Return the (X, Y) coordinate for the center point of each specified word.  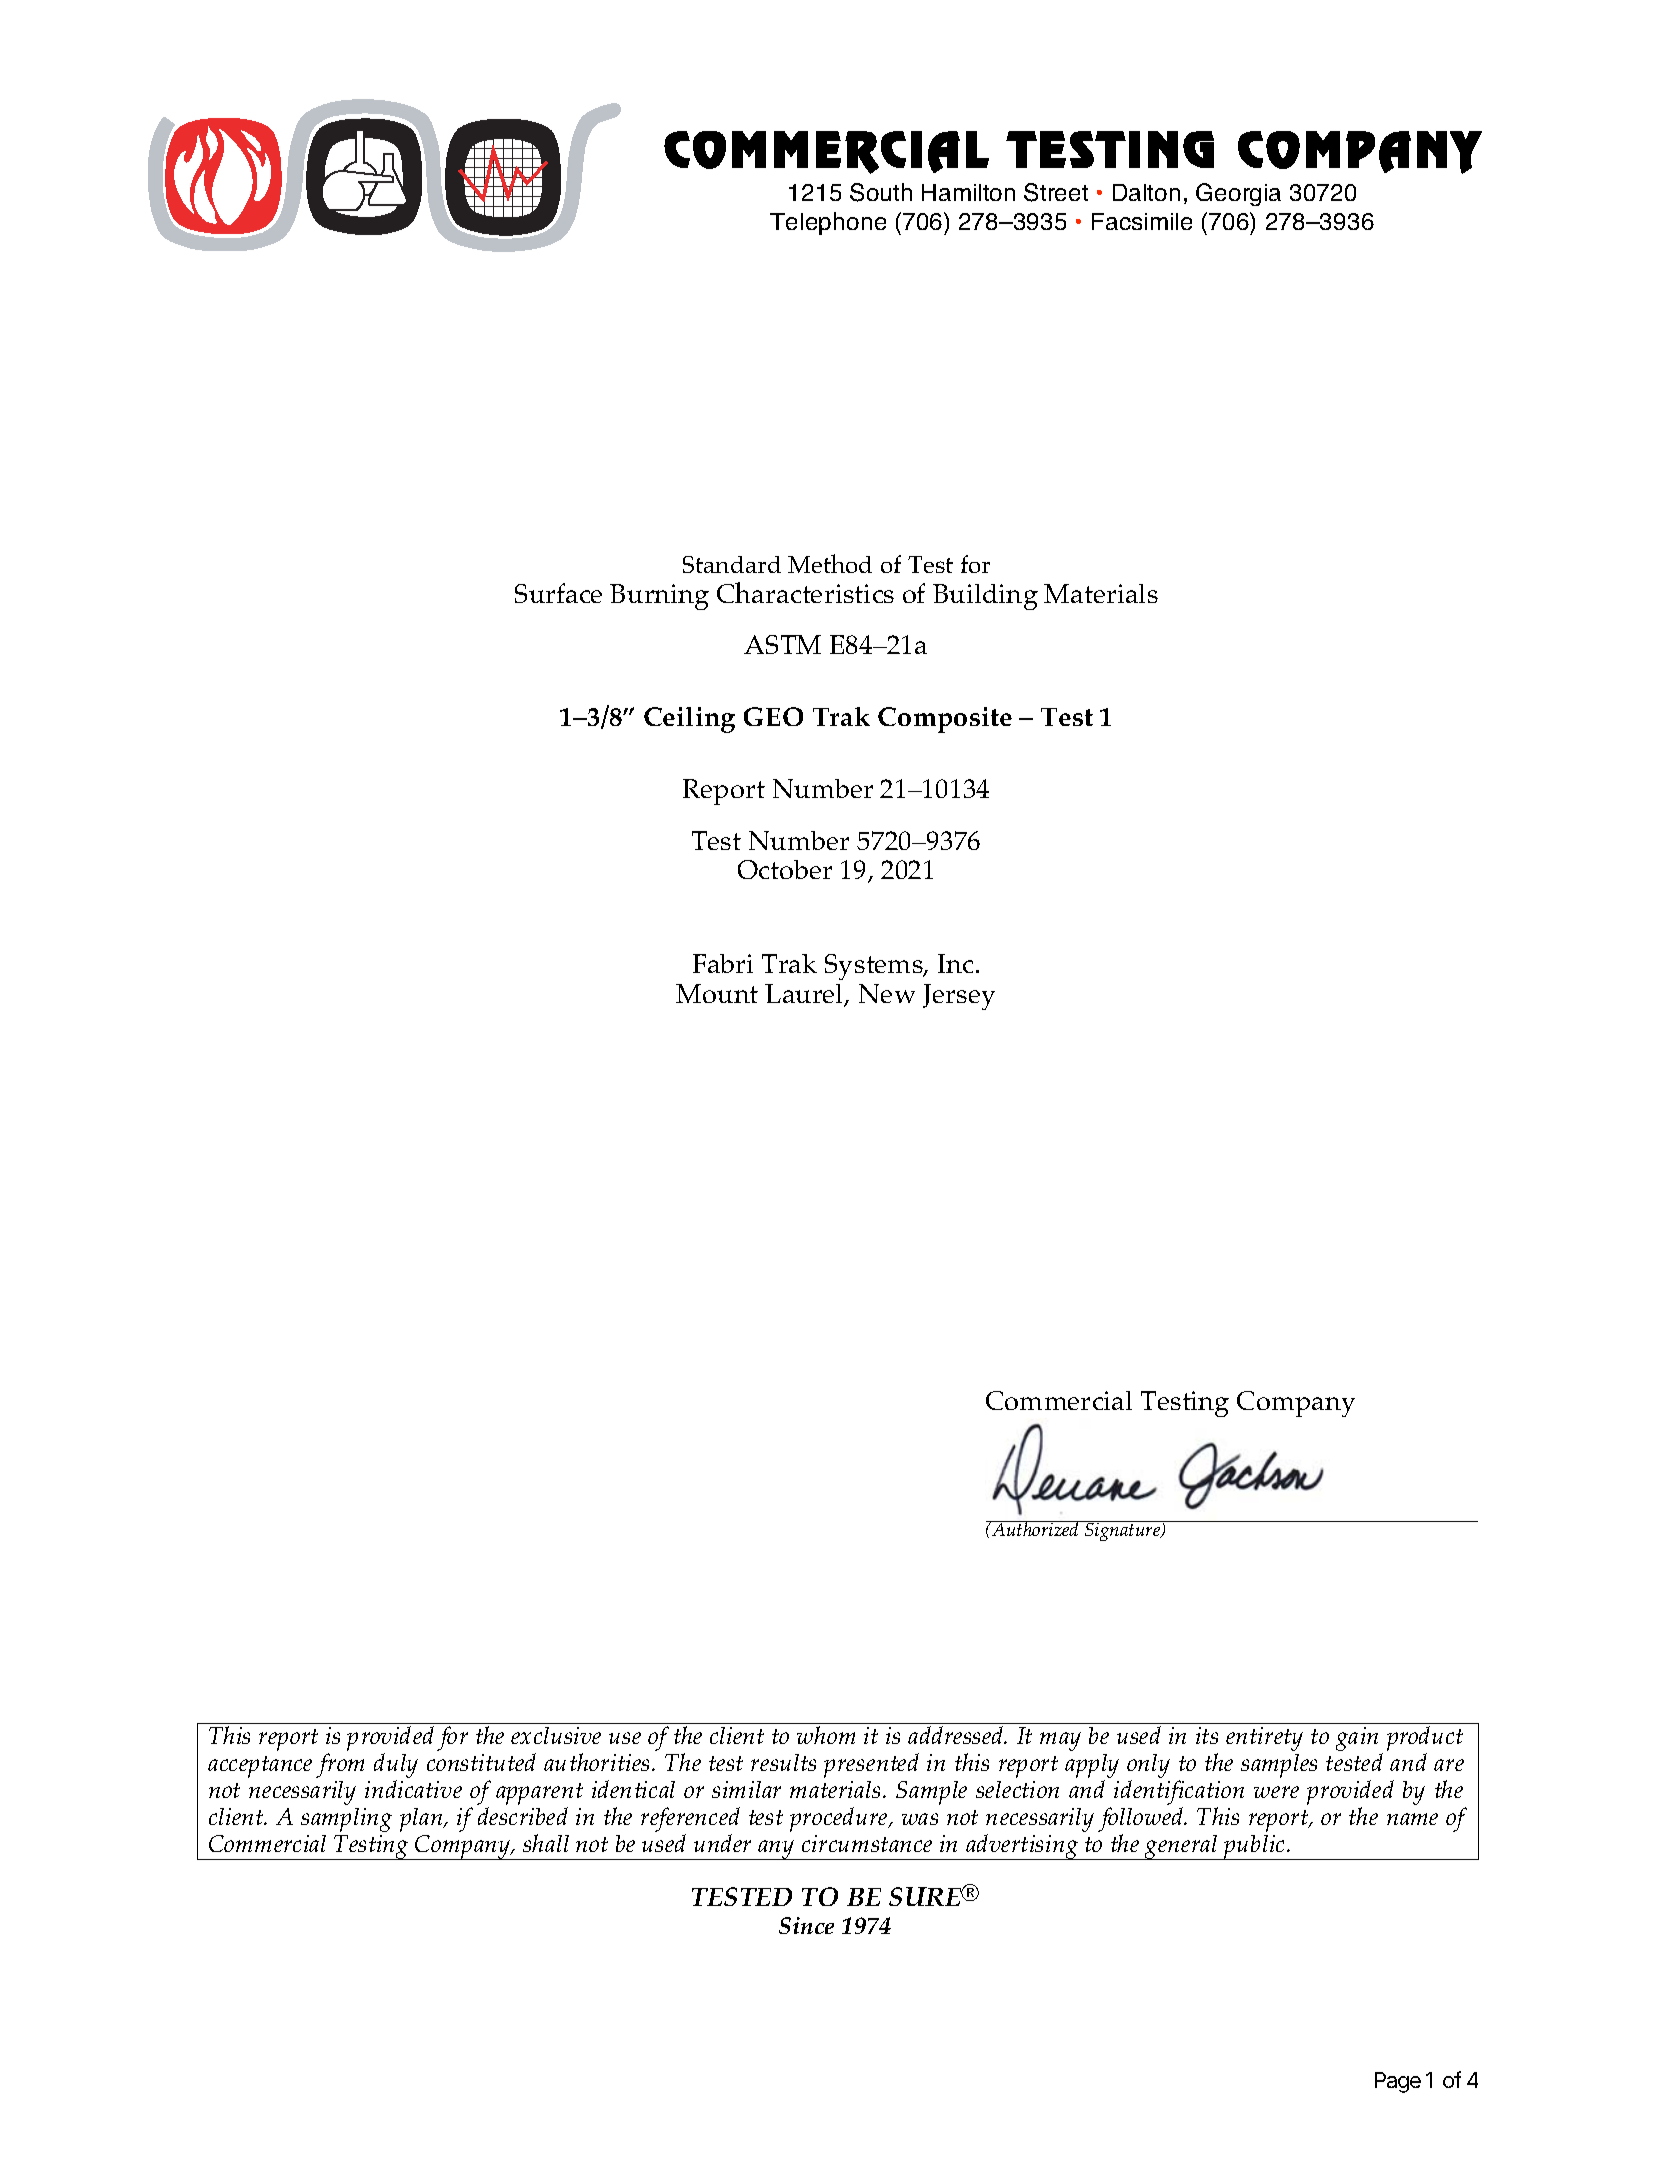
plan (422, 1820)
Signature (1123, 1531)
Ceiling (689, 720)
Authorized (1035, 1528)
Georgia (1238, 194)
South (881, 192)
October (785, 869)
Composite (945, 720)
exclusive (556, 1735)
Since (806, 1925)
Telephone (828, 223)
